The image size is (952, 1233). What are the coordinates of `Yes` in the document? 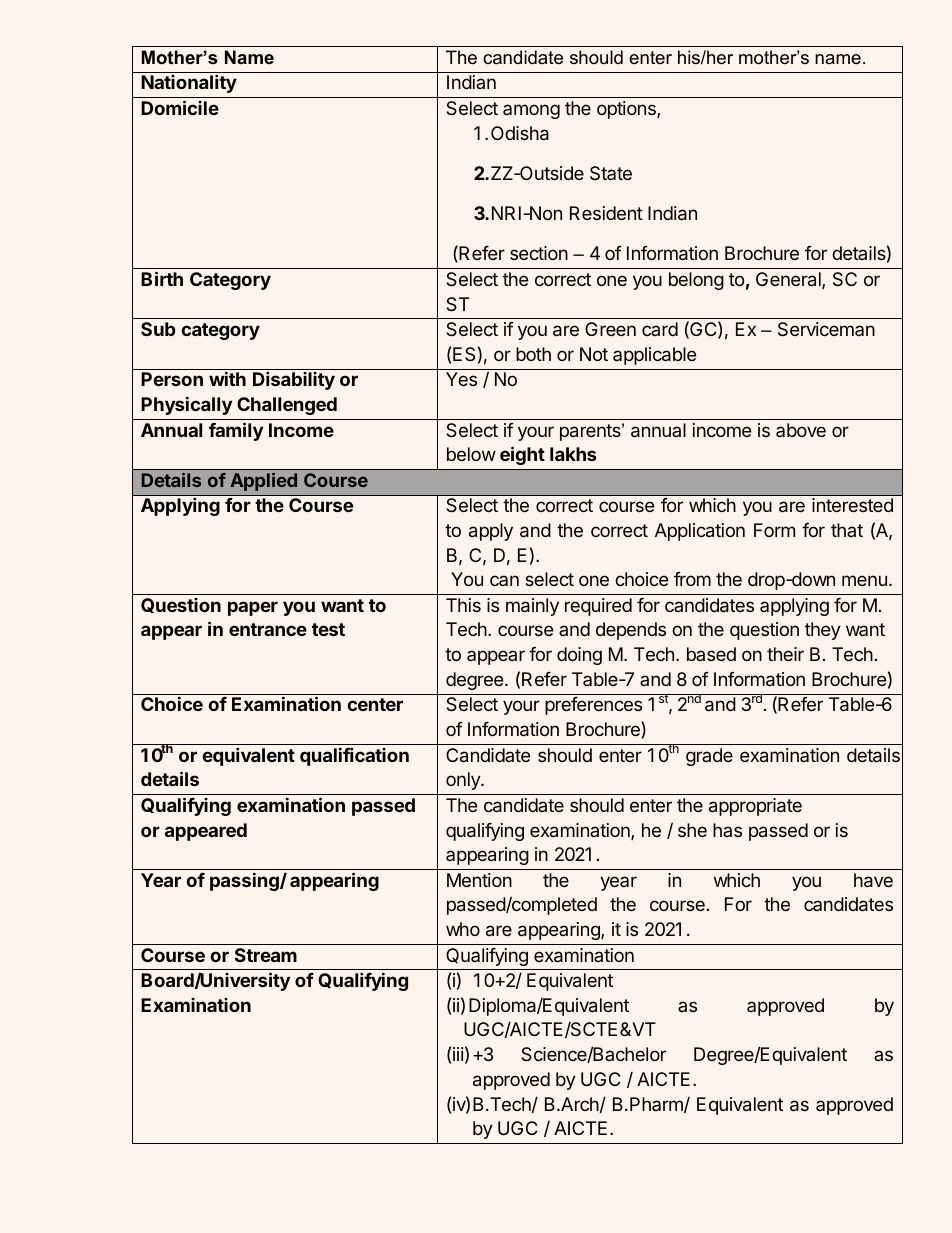 It's located at (461, 379).
